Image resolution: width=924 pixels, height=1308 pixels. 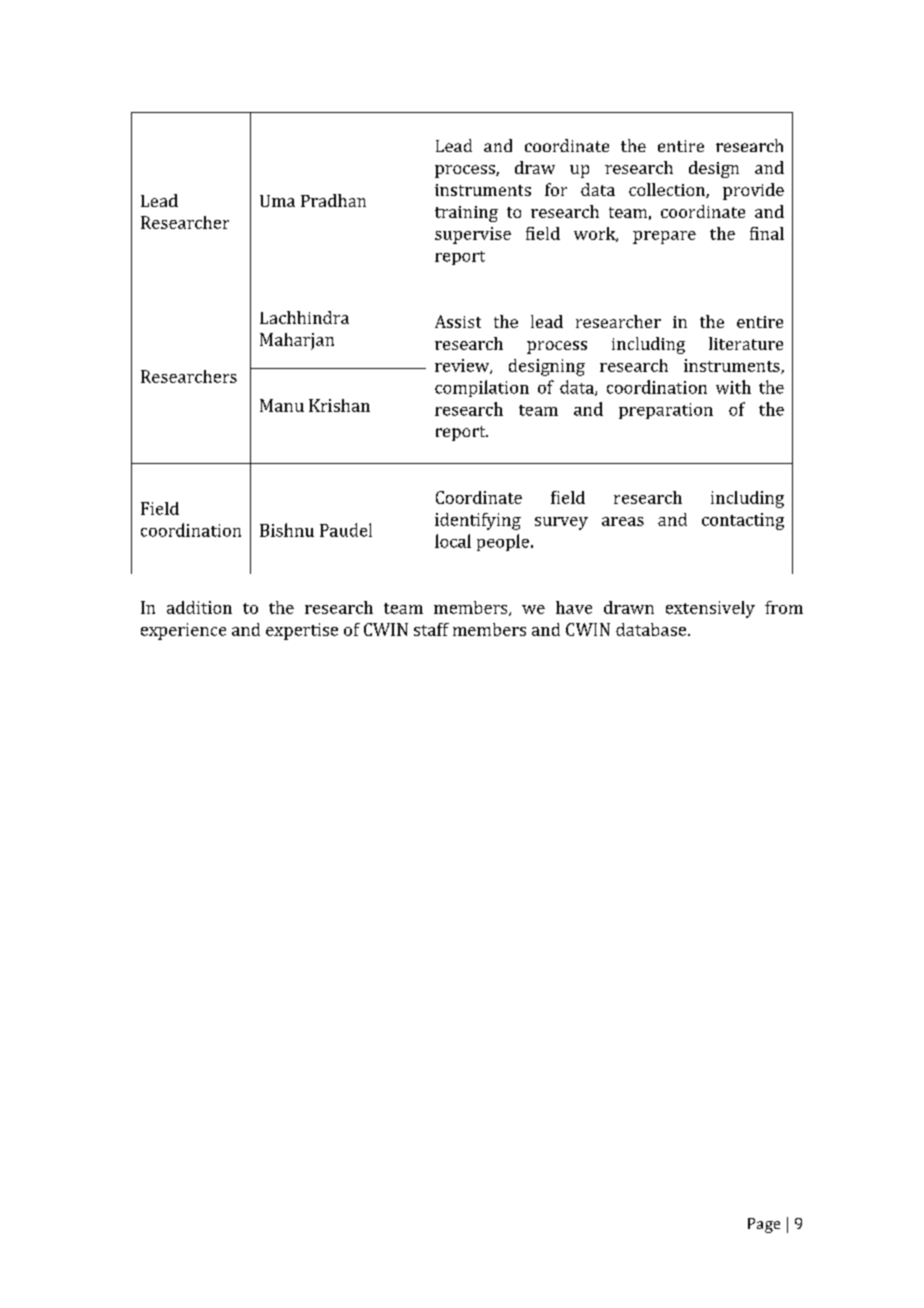 I want to click on prepare, so click(x=664, y=237).
